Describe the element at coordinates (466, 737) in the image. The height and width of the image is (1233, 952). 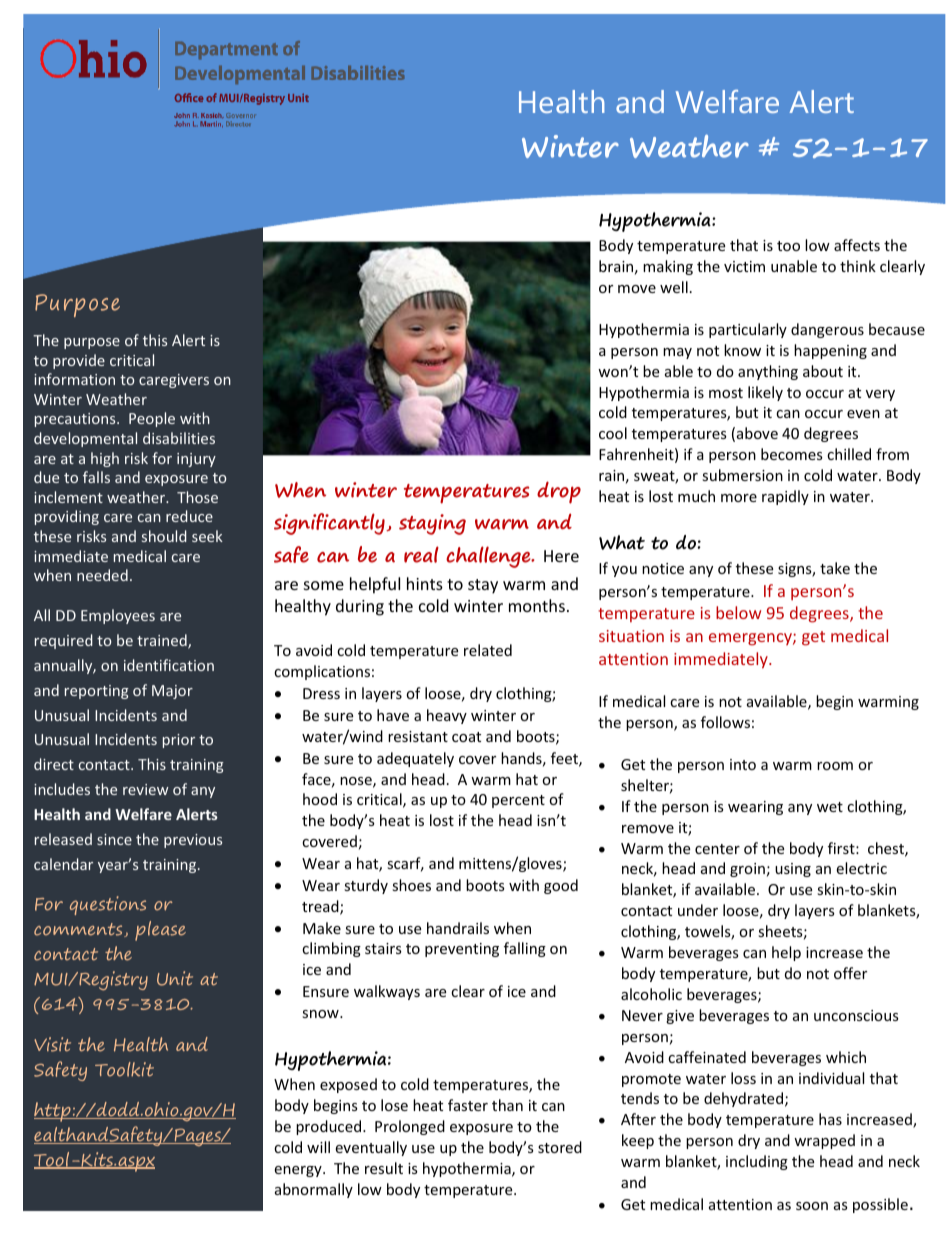
I see `coat` at that location.
